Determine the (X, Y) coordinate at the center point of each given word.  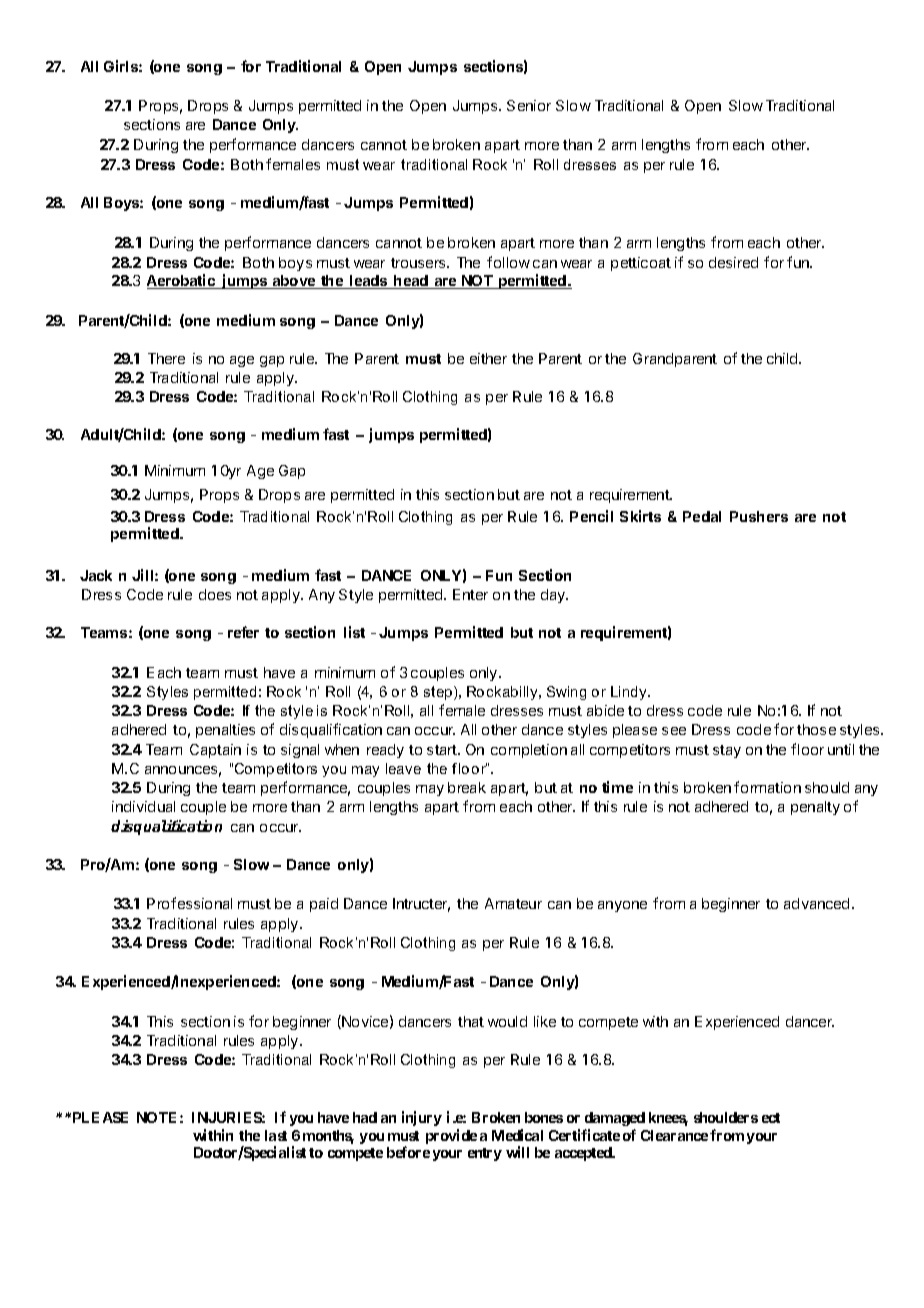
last (276, 1135)
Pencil (591, 516)
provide (451, 1136)
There (166, 358)
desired (733, 262)
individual (143, 806)
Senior (529, 105)
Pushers (759, 516)
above (294, 282)
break (467, 787)
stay (727, 751)
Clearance (674, 1135)
